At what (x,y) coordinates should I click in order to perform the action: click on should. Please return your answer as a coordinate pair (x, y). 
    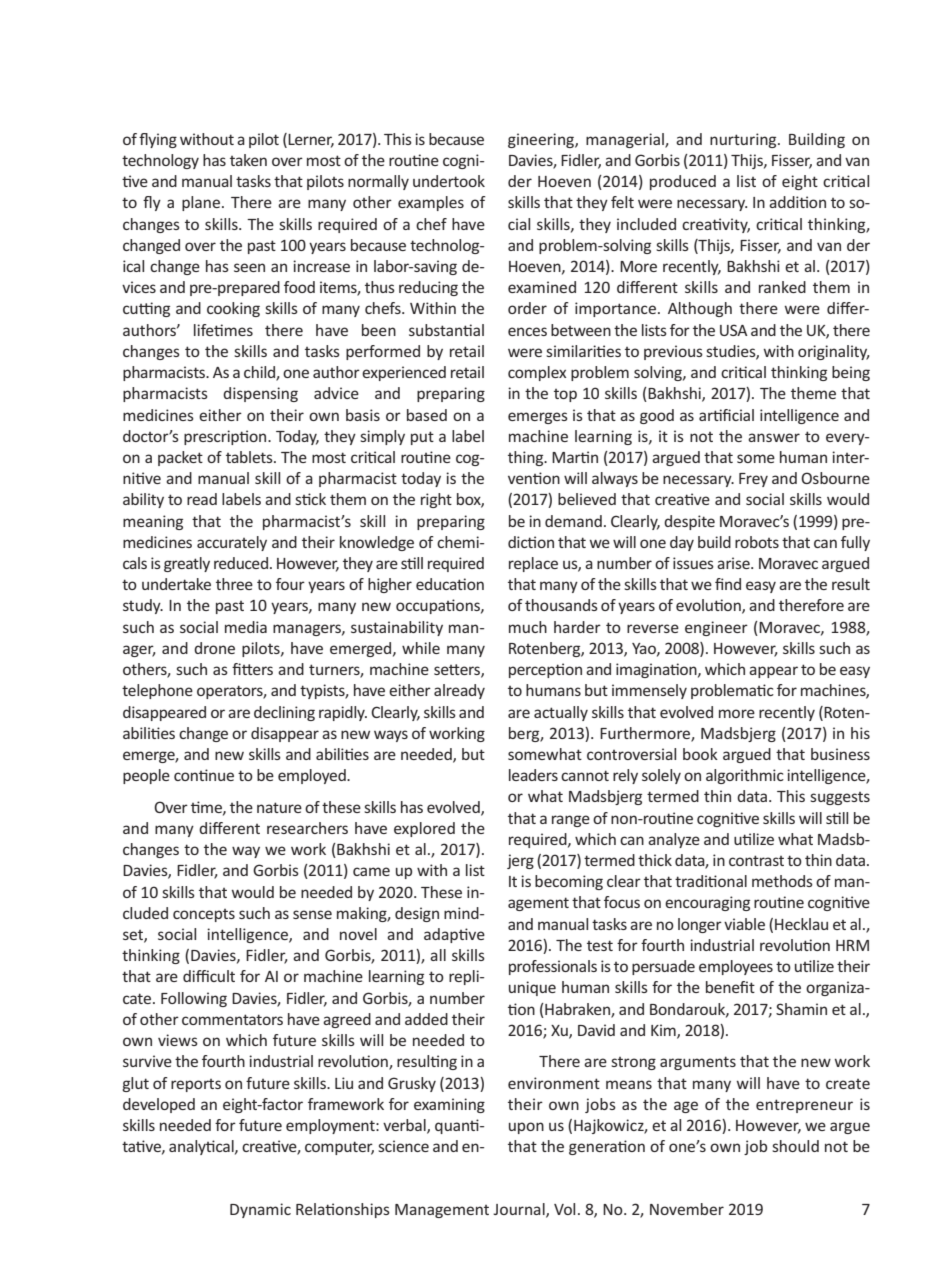
    Looking at the image, I should click on (795, 1146).
